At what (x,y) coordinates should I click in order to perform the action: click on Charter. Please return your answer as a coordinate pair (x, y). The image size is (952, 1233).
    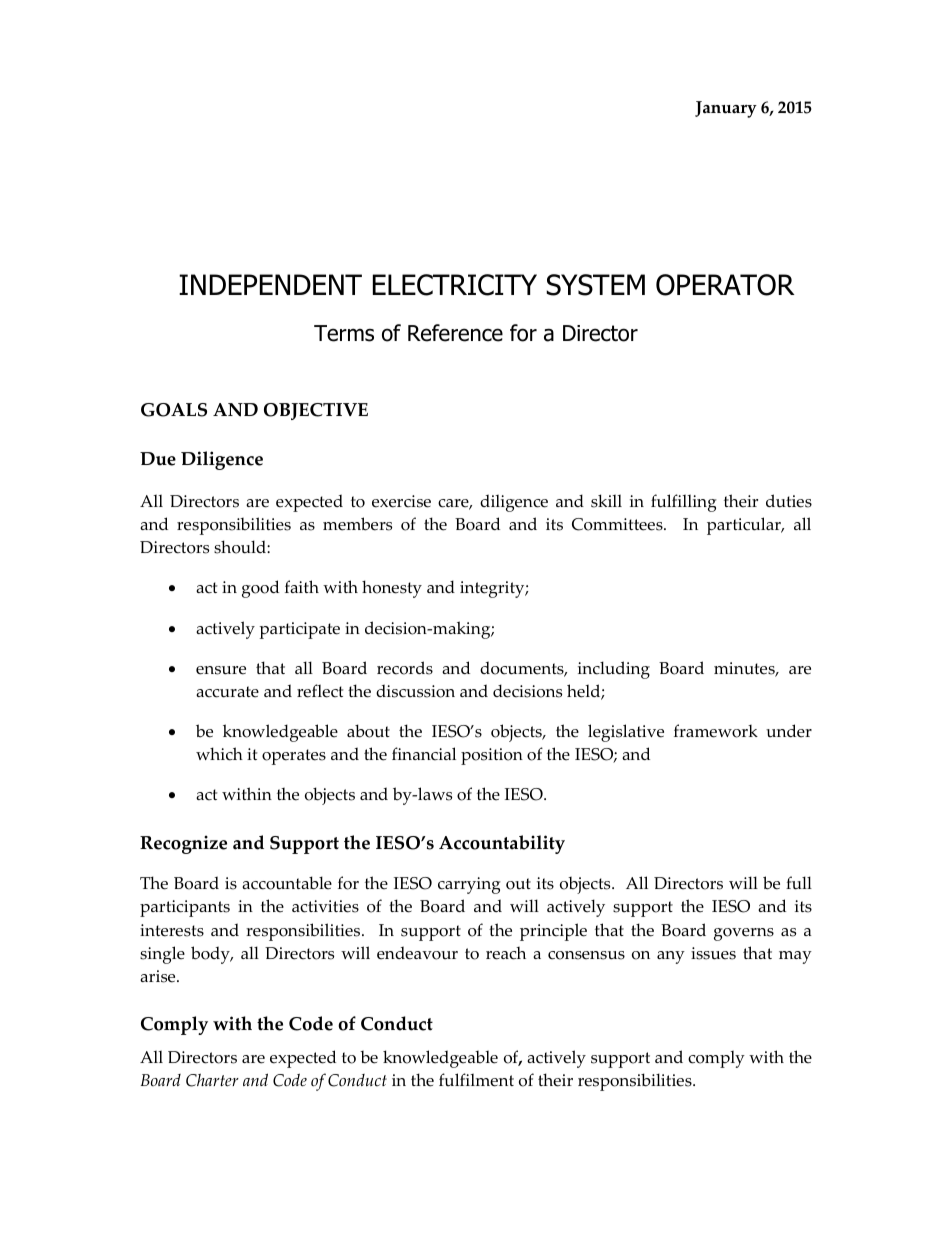
    Looking at the image, I should click on (212, 1080).
